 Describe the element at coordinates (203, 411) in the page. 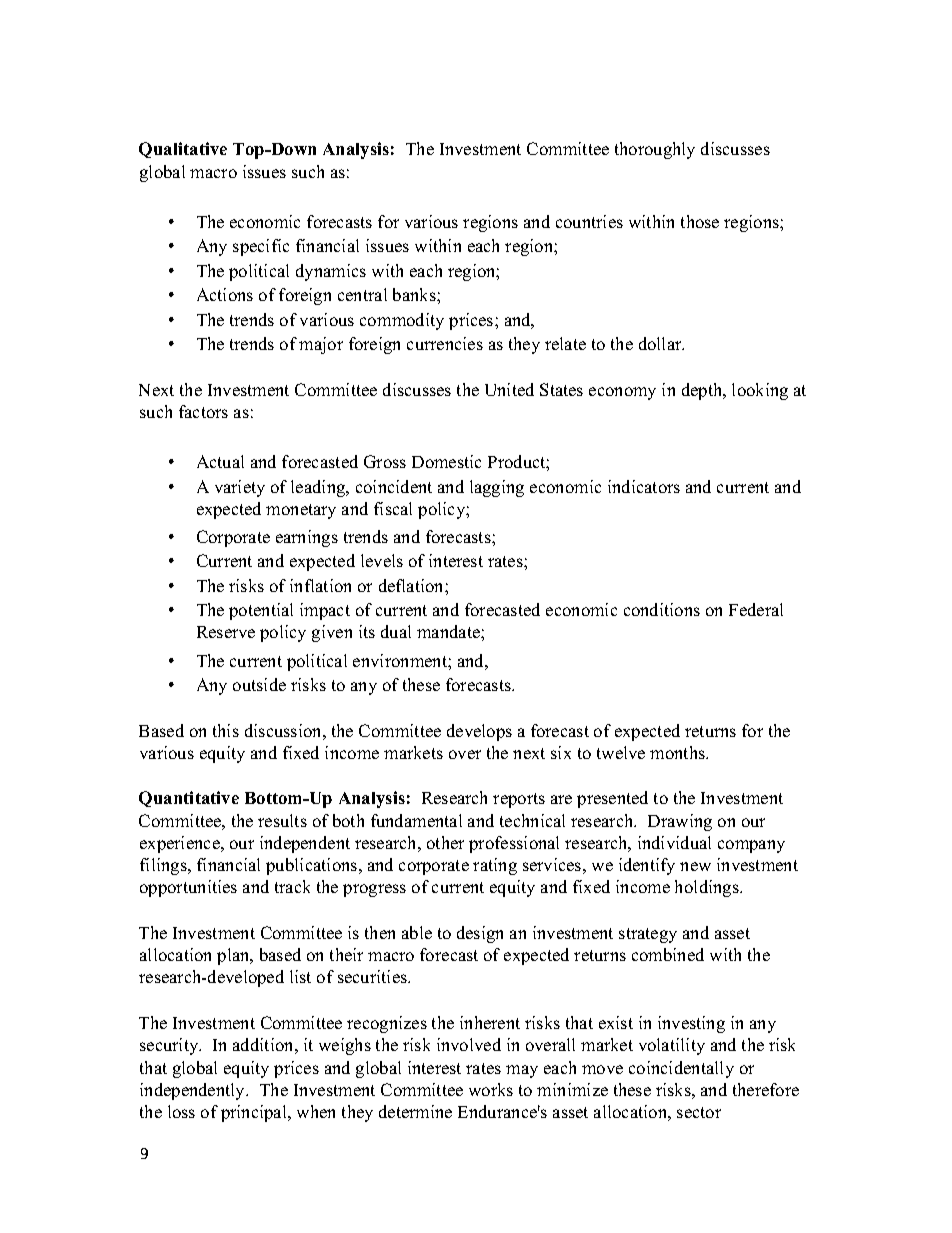

I see `factors` at that location.
